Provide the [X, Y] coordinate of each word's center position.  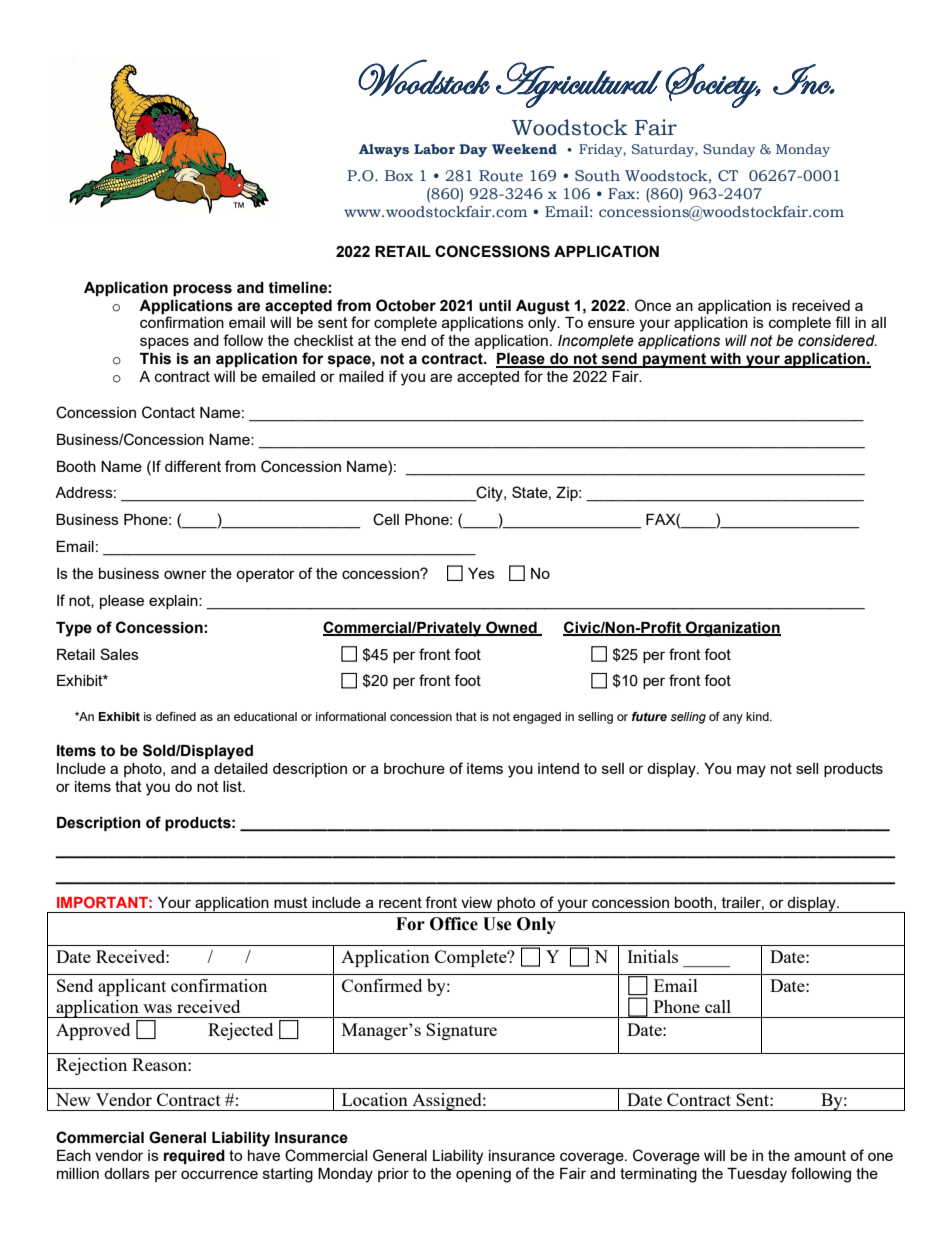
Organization [732, 629]
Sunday [729, 150]
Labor [434, 149]
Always [384, 150]
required [194, 1157]
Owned [511, 628]
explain [174, 602]
